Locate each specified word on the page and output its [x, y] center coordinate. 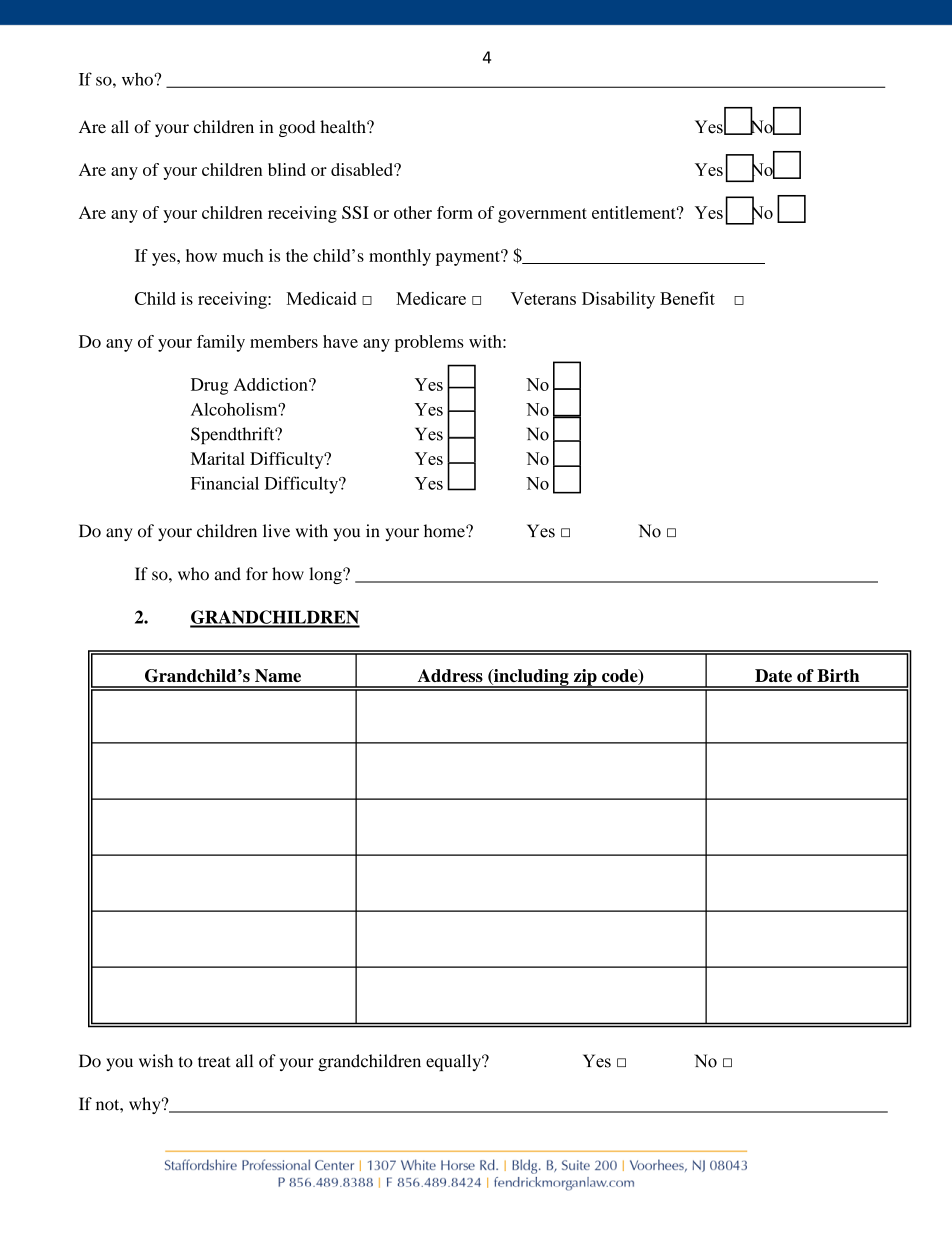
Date [773, 675]
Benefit [687, 298]
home [445, 531]
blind [287, 169]
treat [214, 1062]
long [326, 575]
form [455, 212]
